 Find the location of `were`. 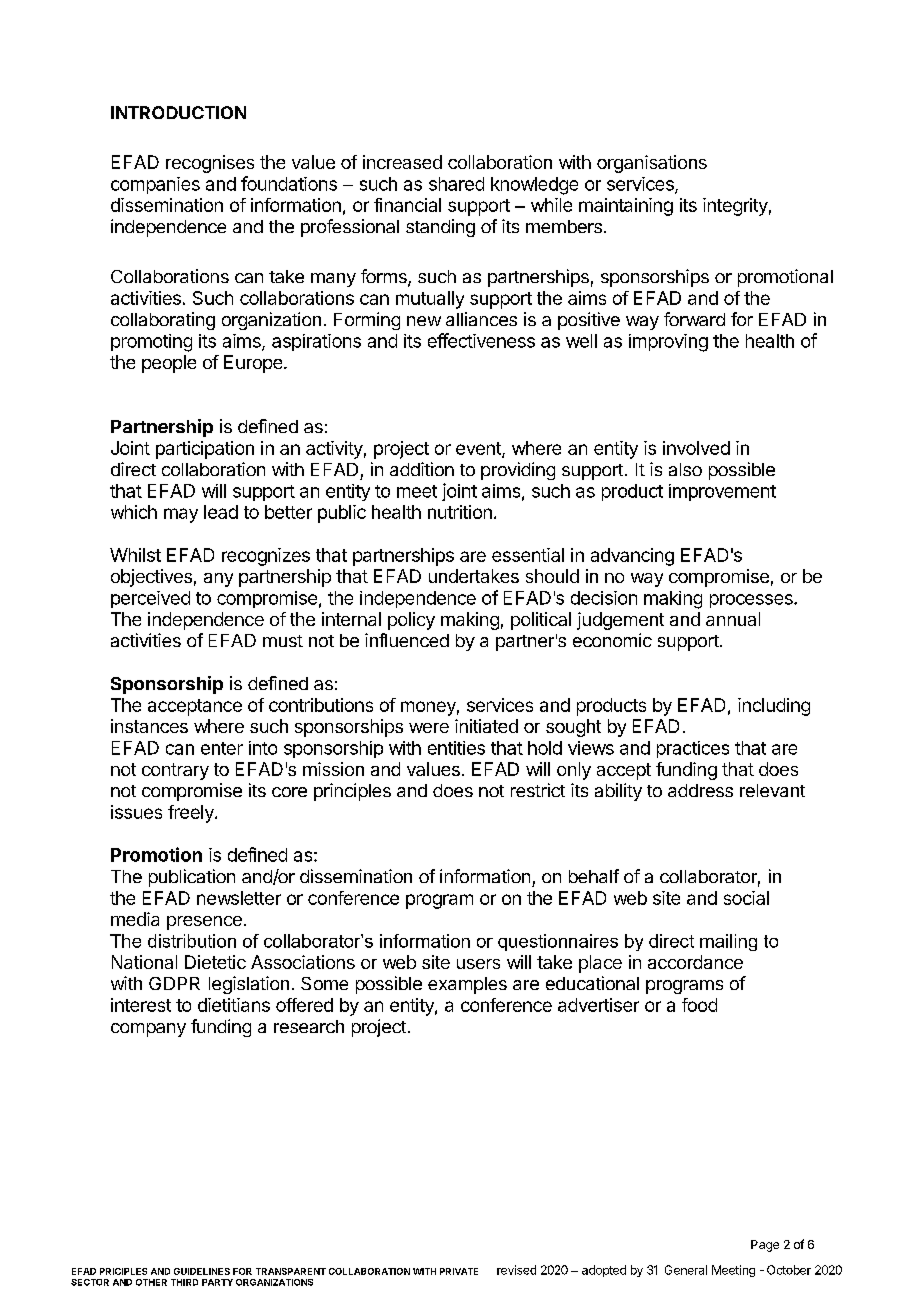

were is located at coordinates (429, 728).
